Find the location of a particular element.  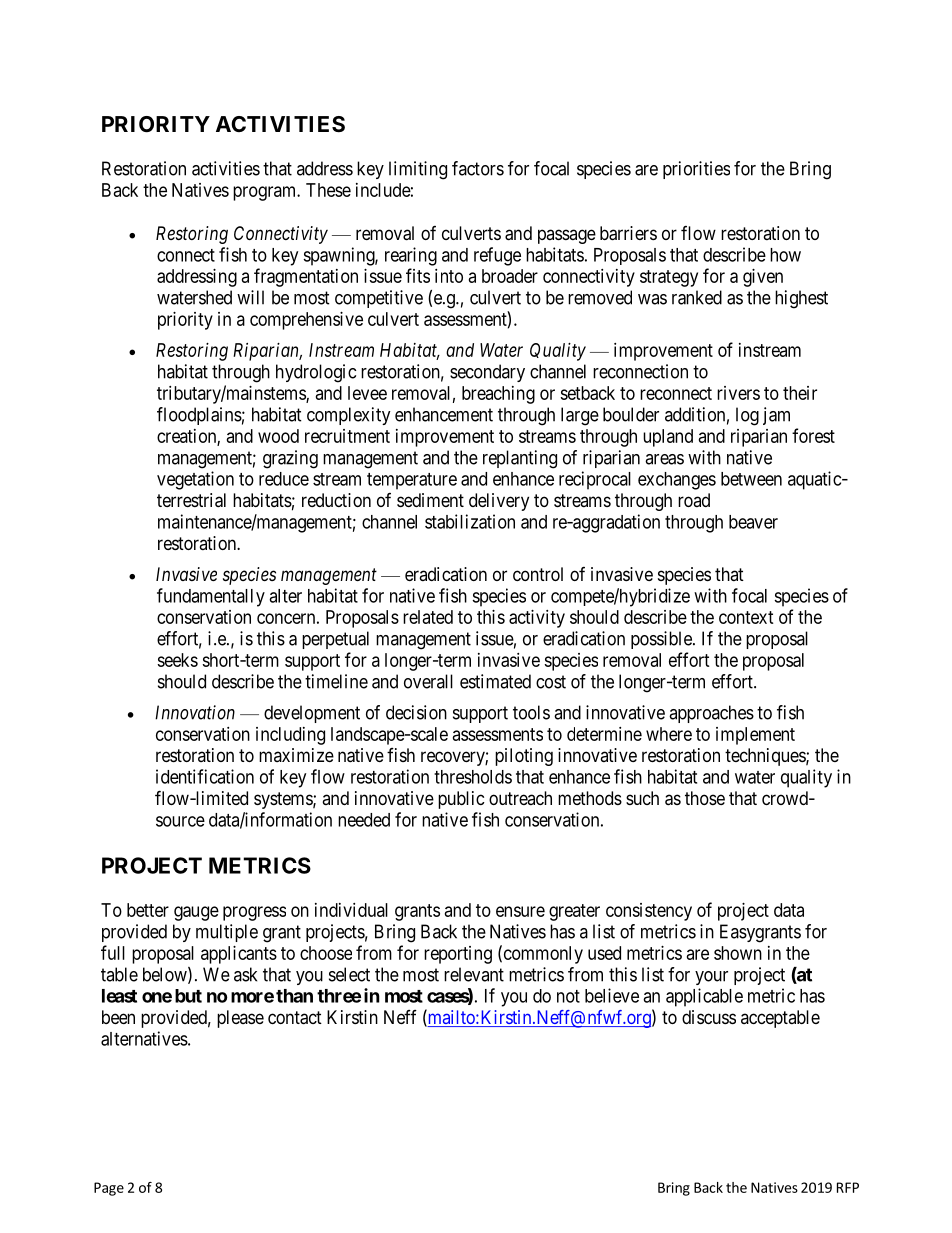

identification is located at coordinates (205, 776).
